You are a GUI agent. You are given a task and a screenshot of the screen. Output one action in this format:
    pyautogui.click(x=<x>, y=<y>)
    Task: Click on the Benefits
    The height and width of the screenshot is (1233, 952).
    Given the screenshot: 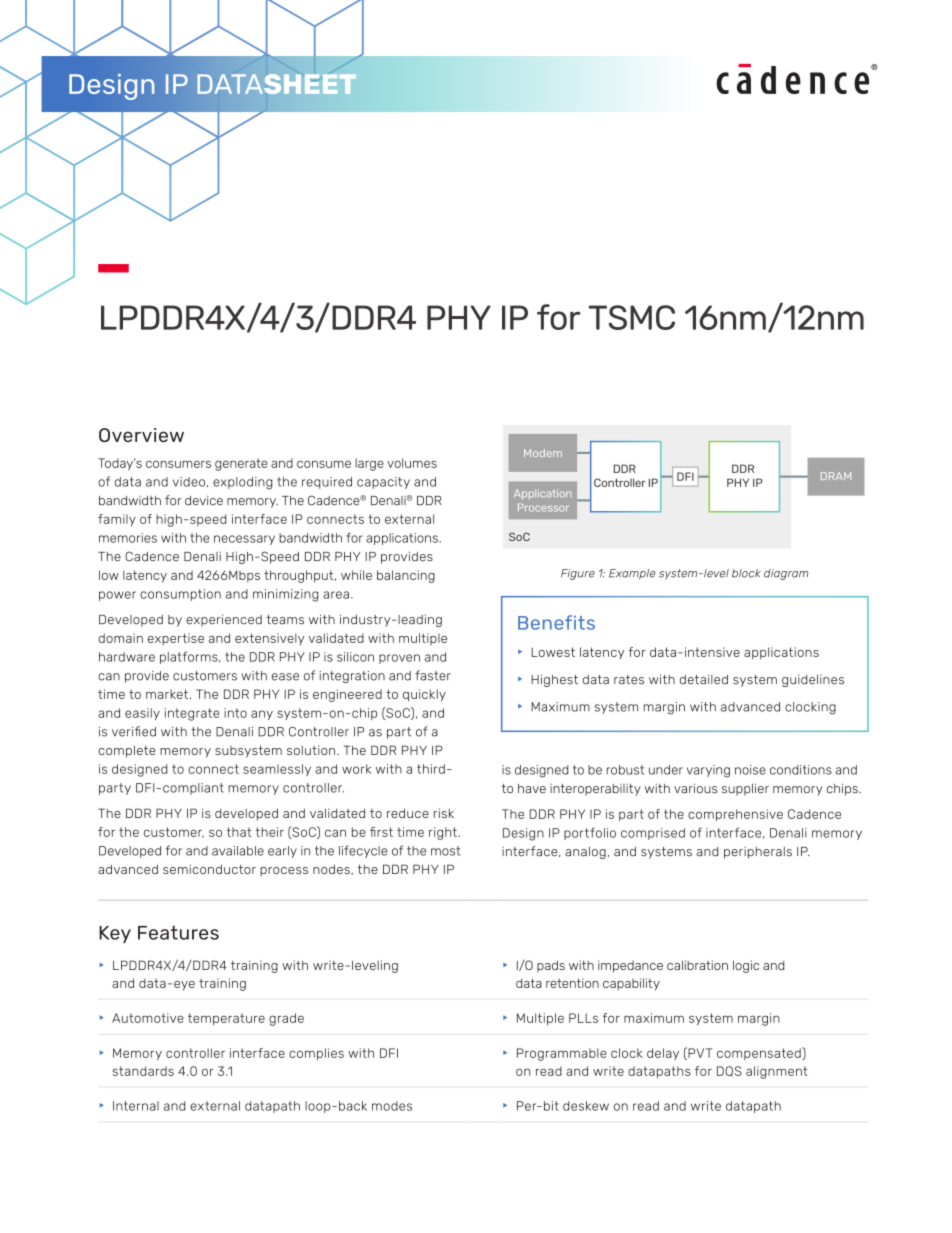 What is the action you would take?
    pyautogui.click(x=556, y=622)
